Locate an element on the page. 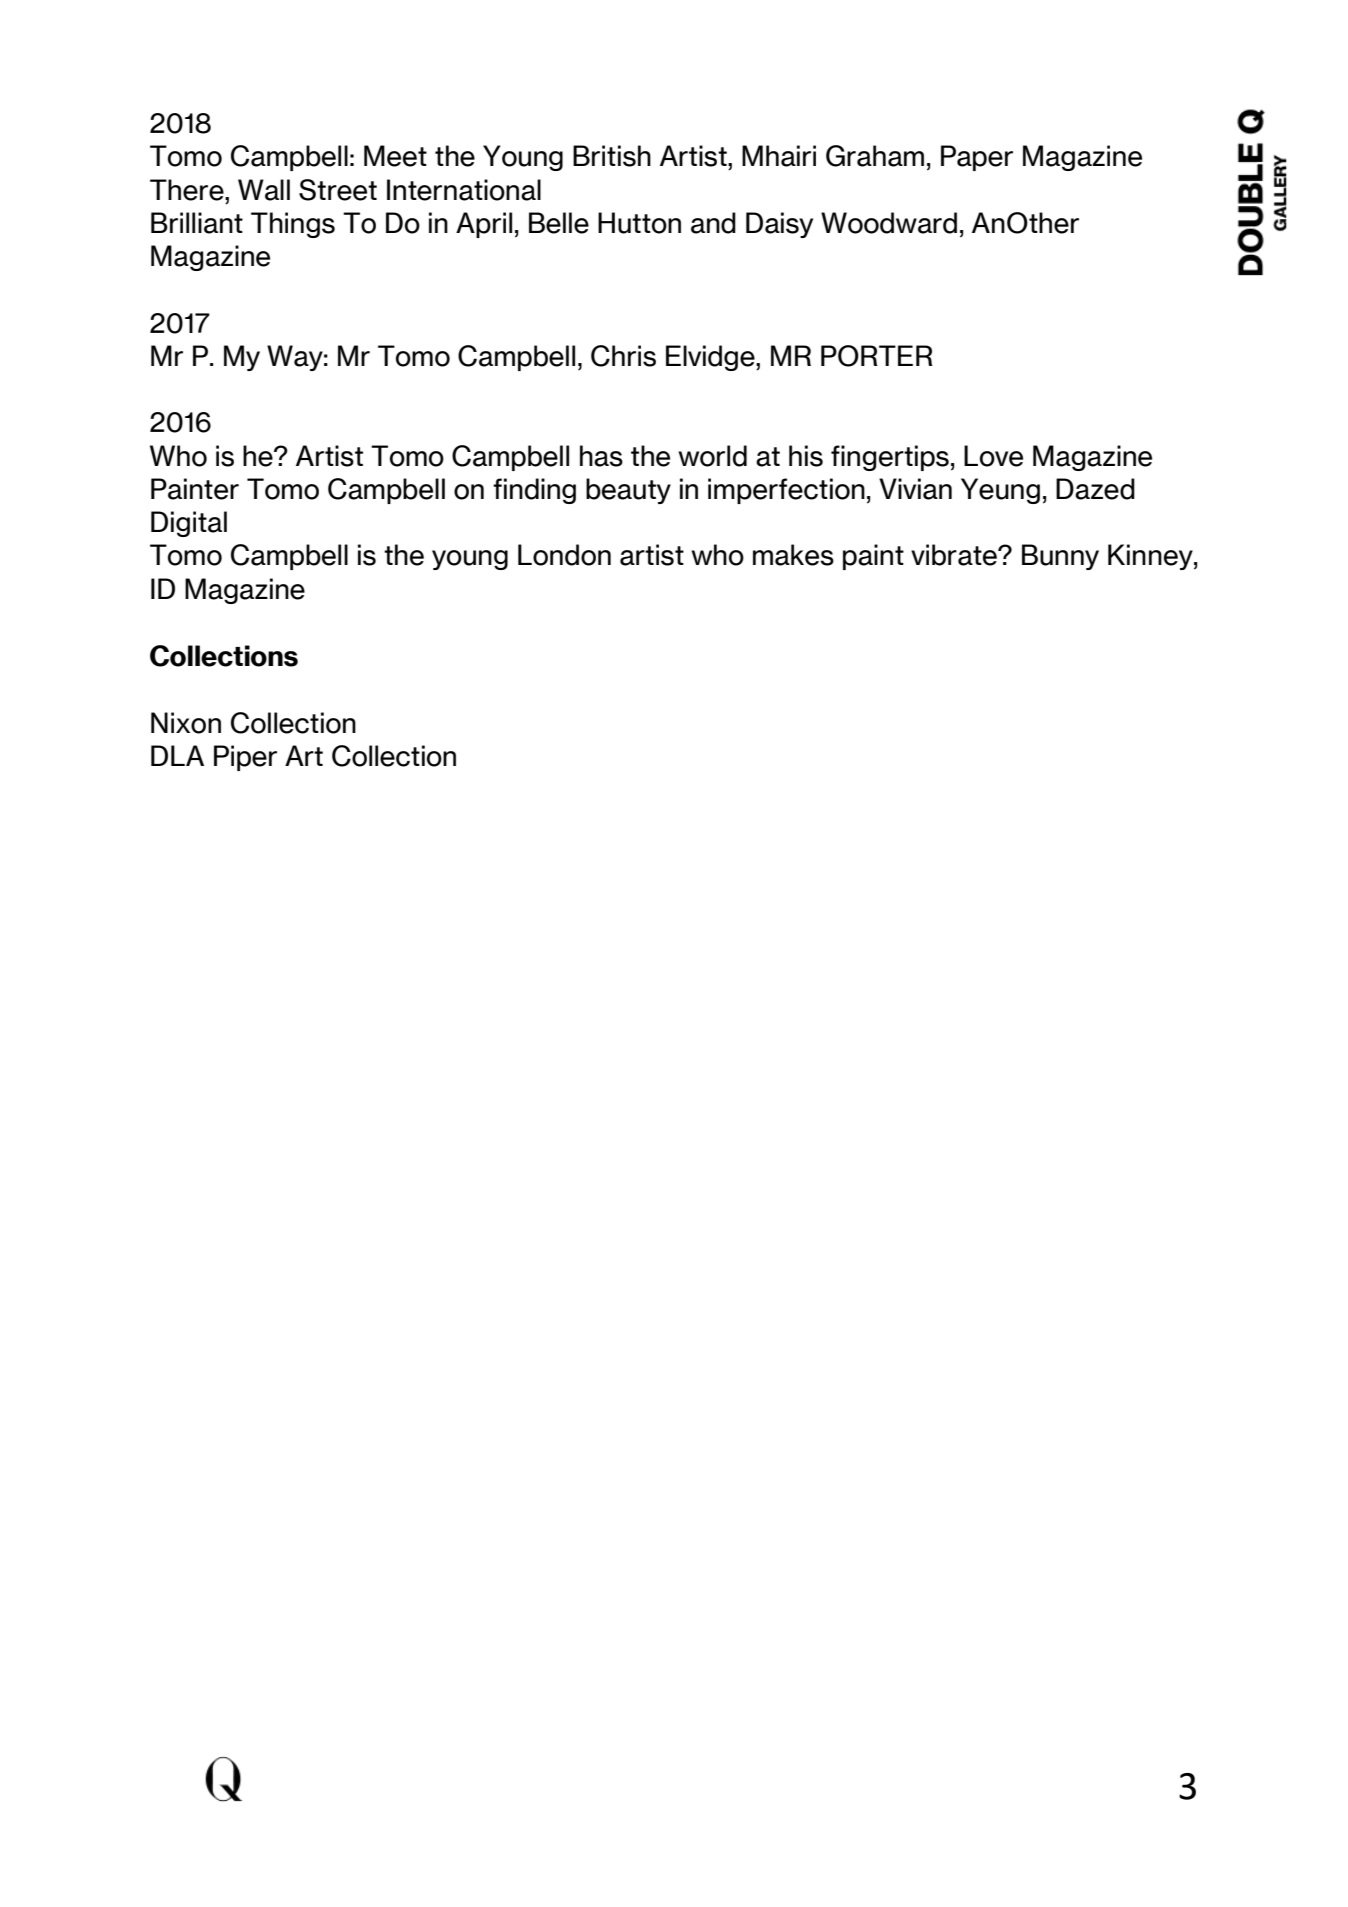  British is located at coordinates (612, 156).
